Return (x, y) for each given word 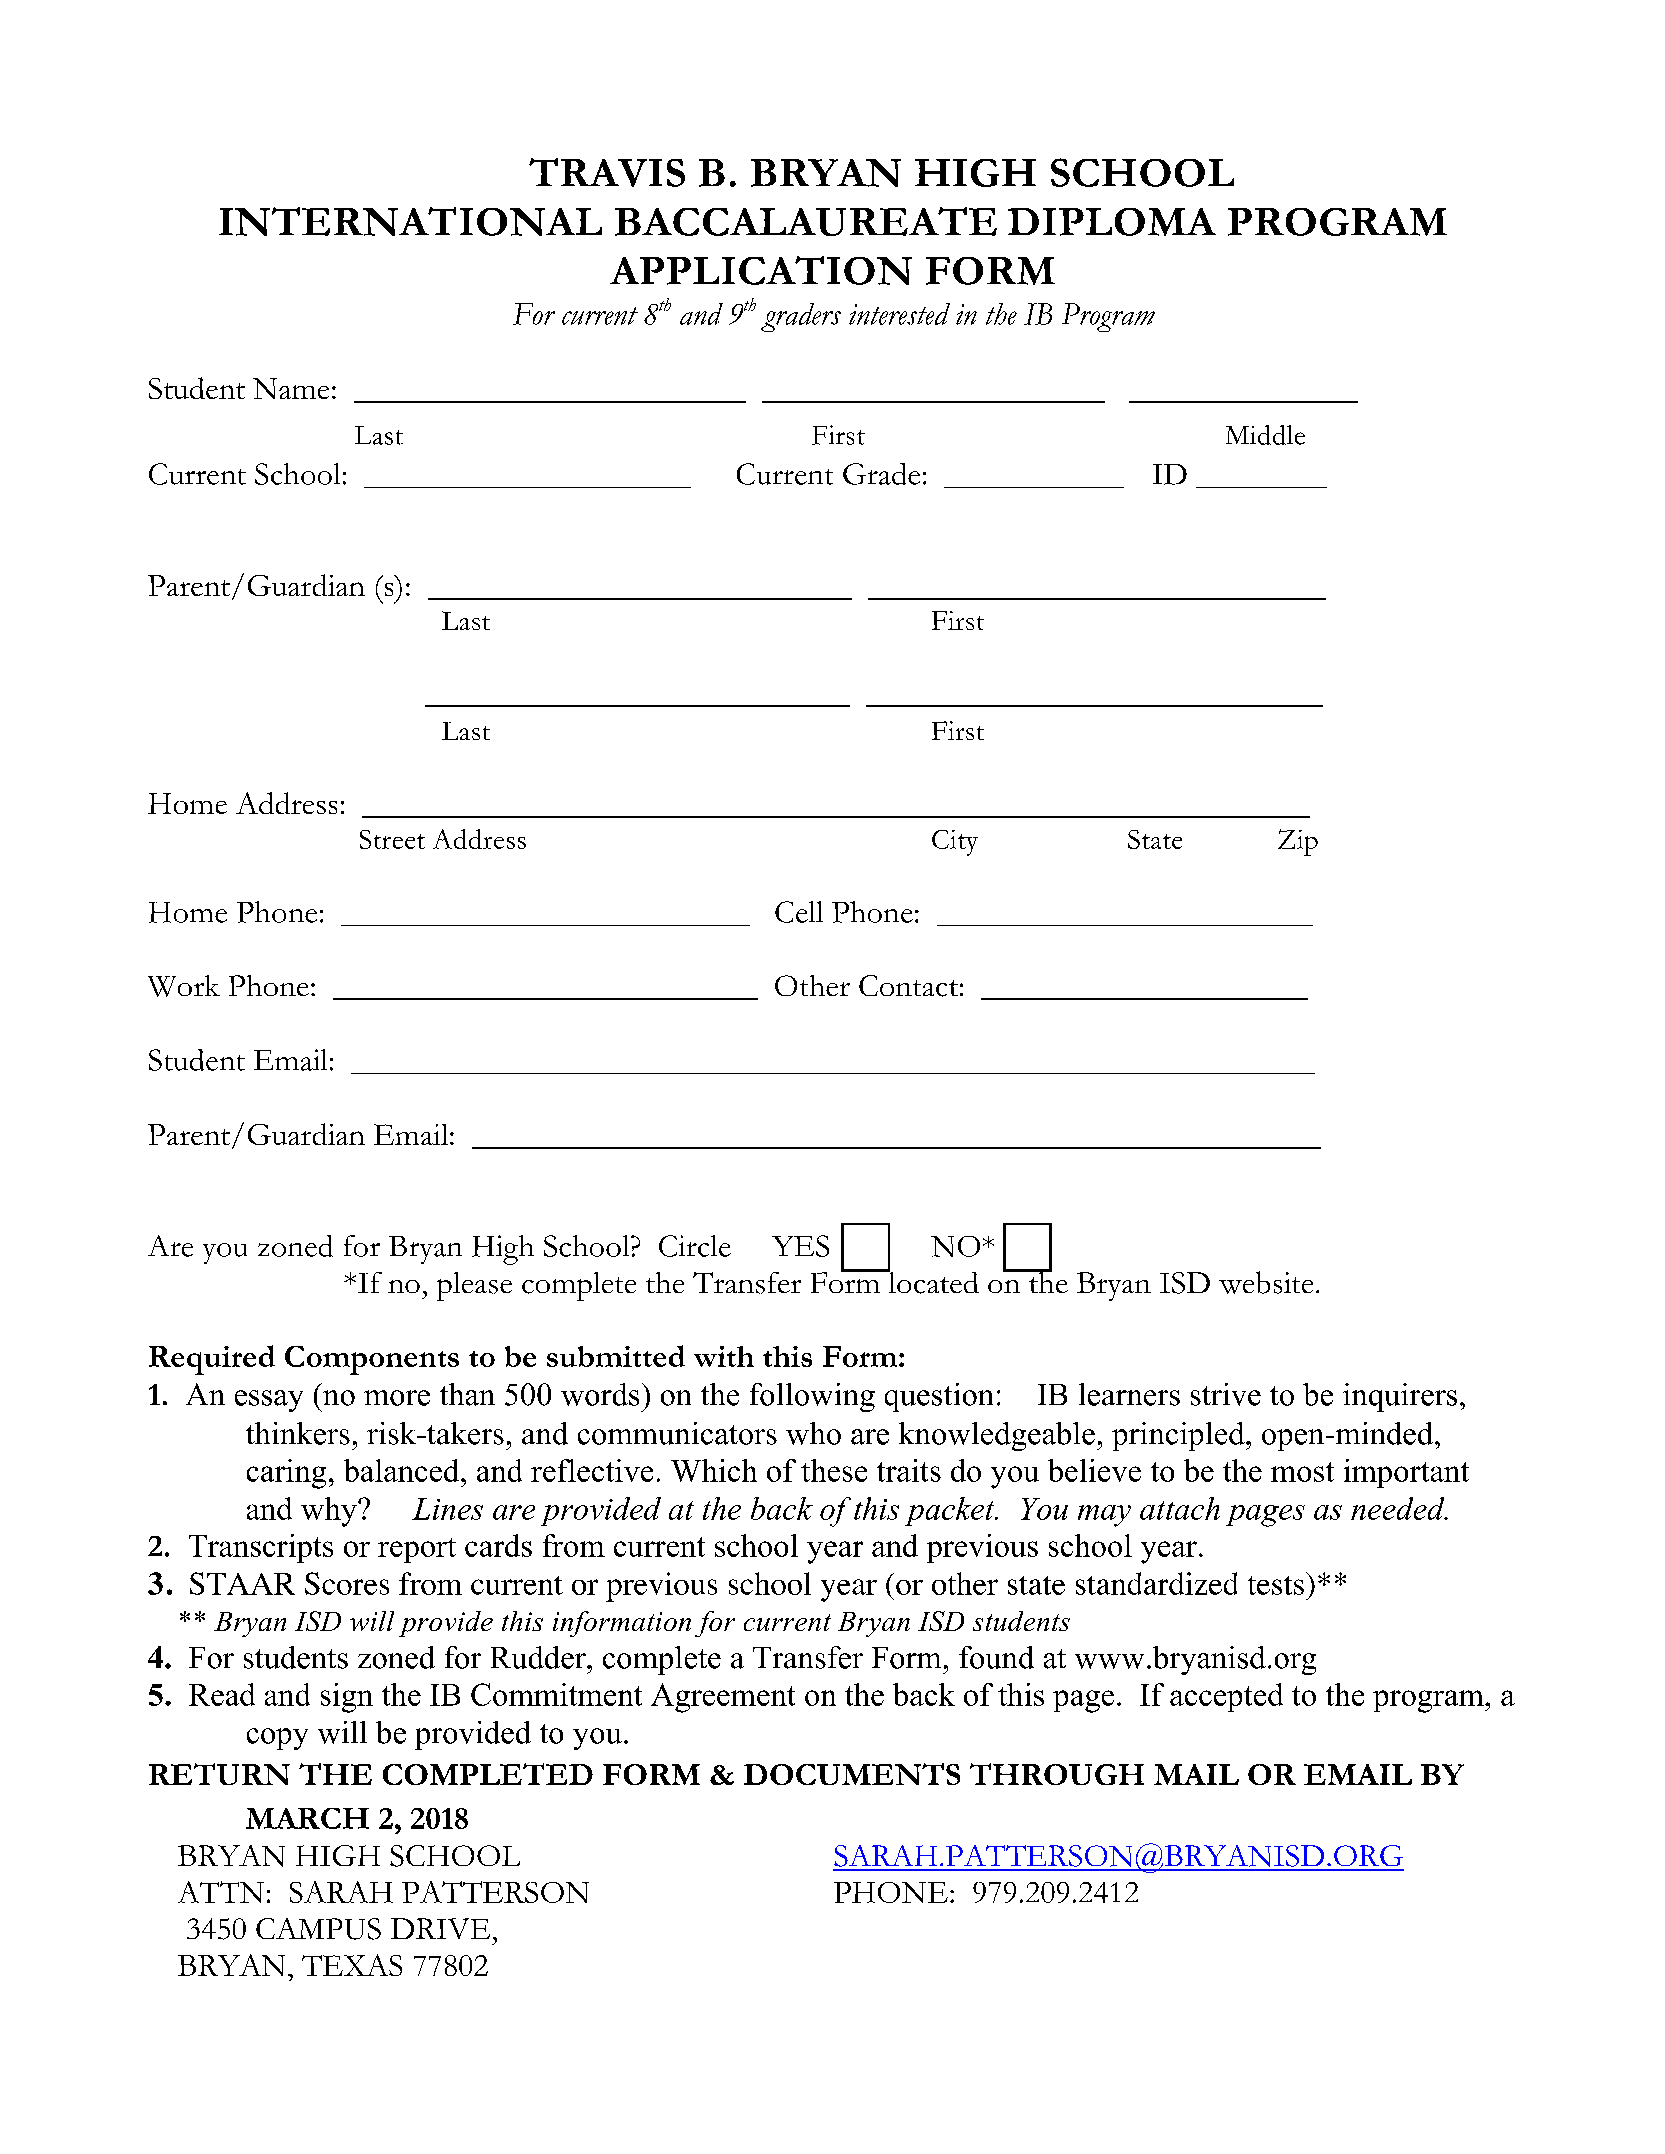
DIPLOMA (1112, 222)
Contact (908, 986)
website (1266, 1282)
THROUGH (1057, 1774)
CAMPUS (318, 1929)
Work (184, 986)
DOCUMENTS (852, 1774)
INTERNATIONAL (410, 221)
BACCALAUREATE (806, 221)
